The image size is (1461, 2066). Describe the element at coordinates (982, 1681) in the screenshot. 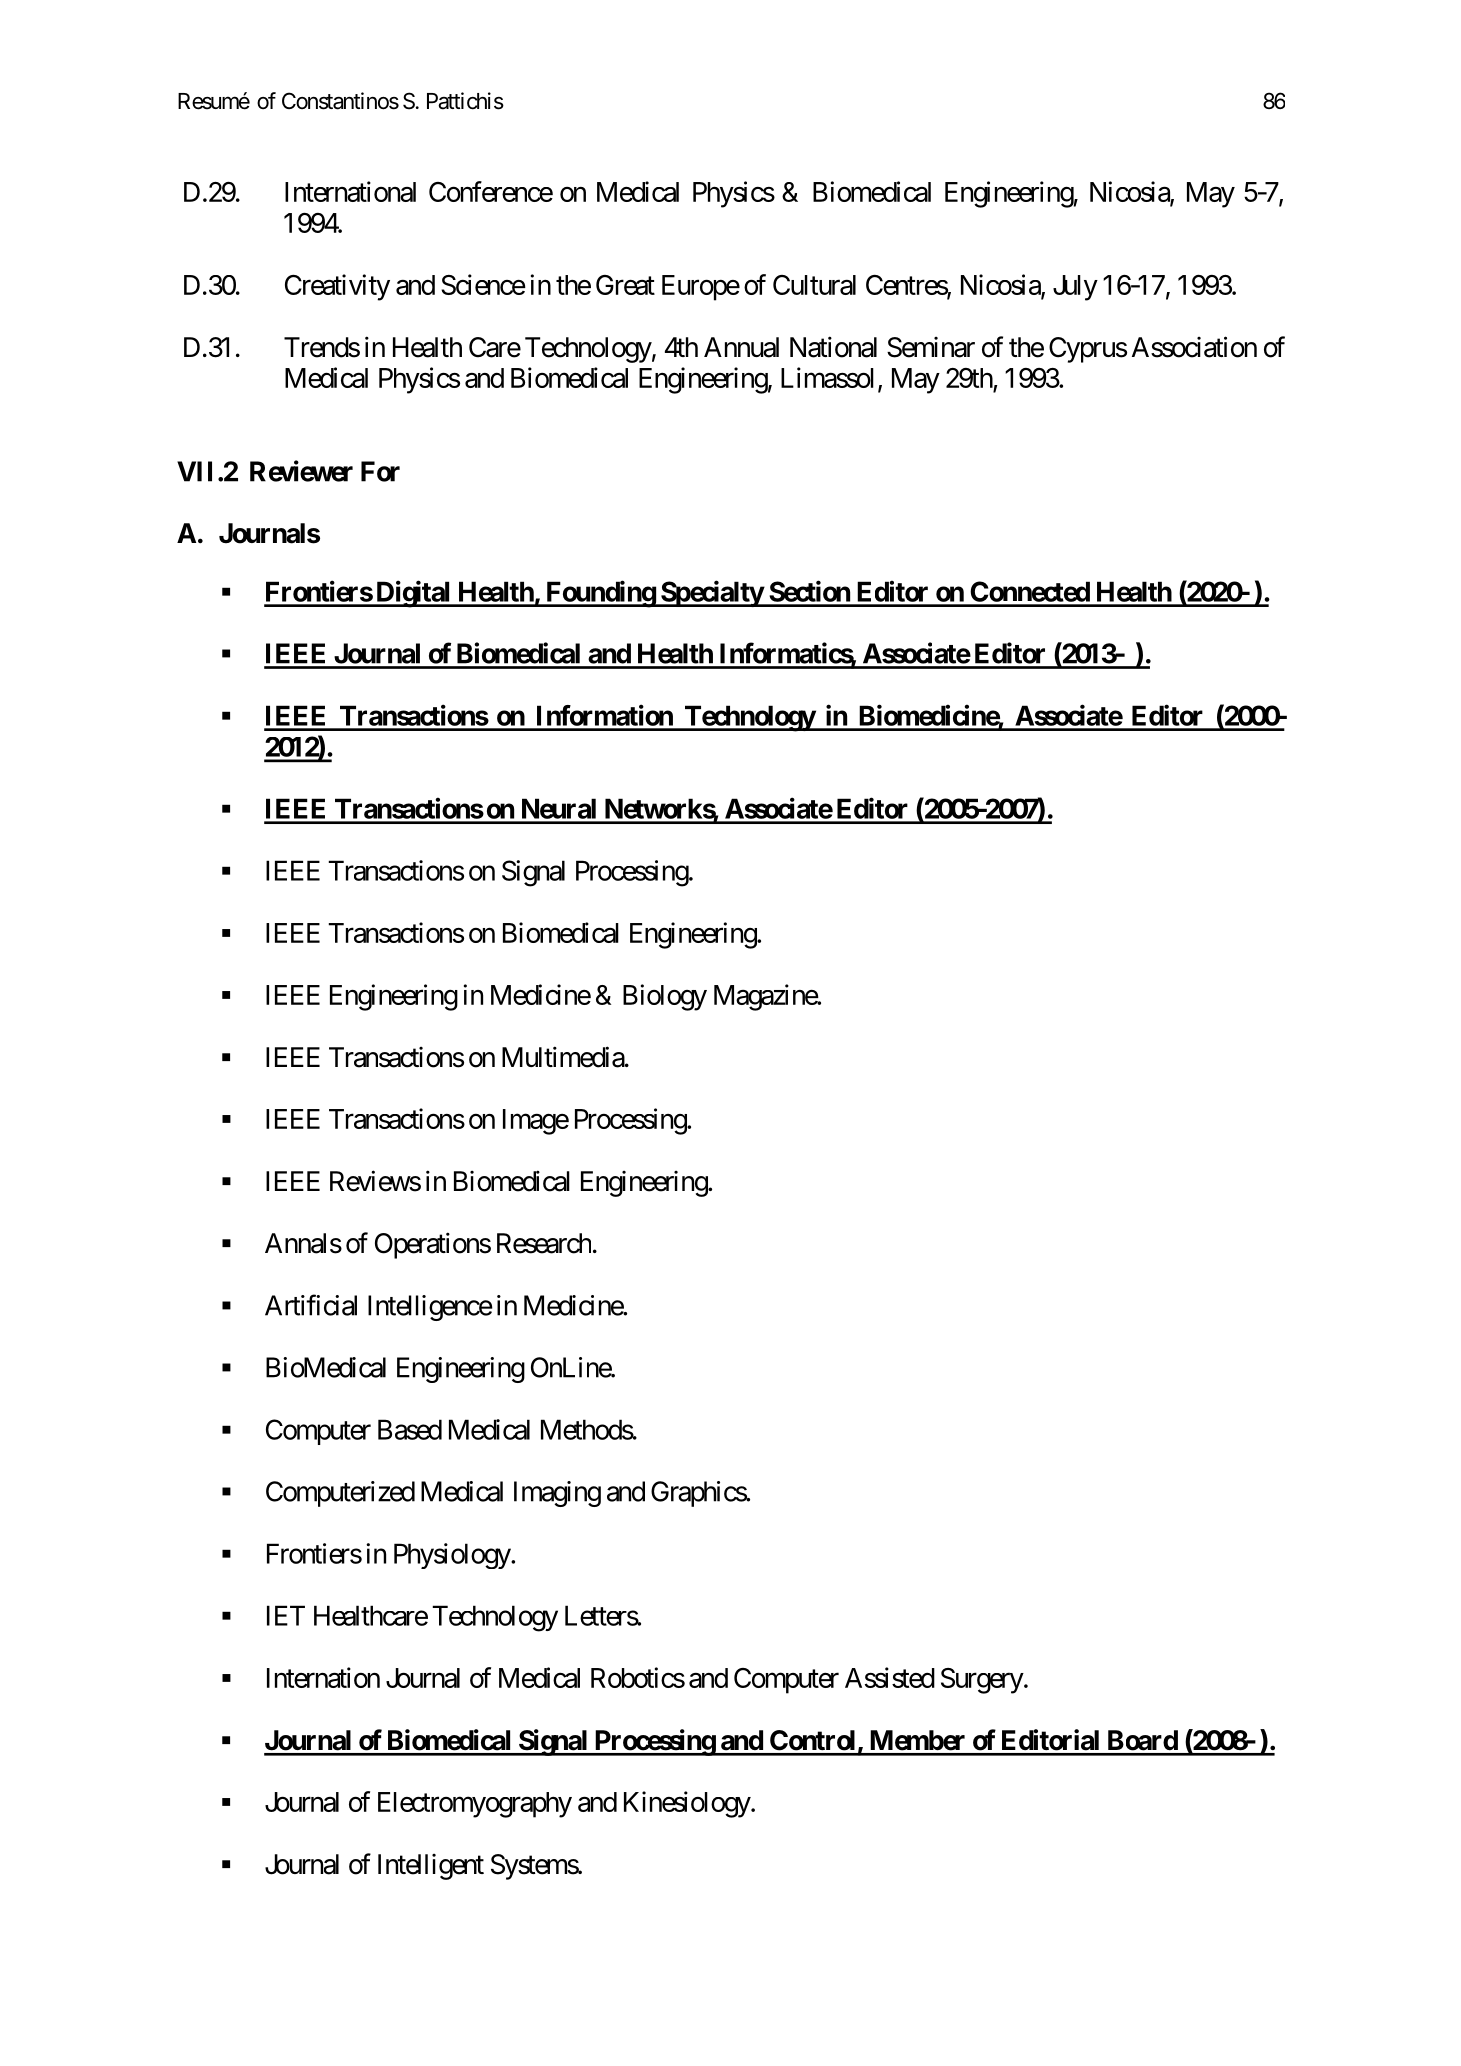

I see `Surgery` at that location.
